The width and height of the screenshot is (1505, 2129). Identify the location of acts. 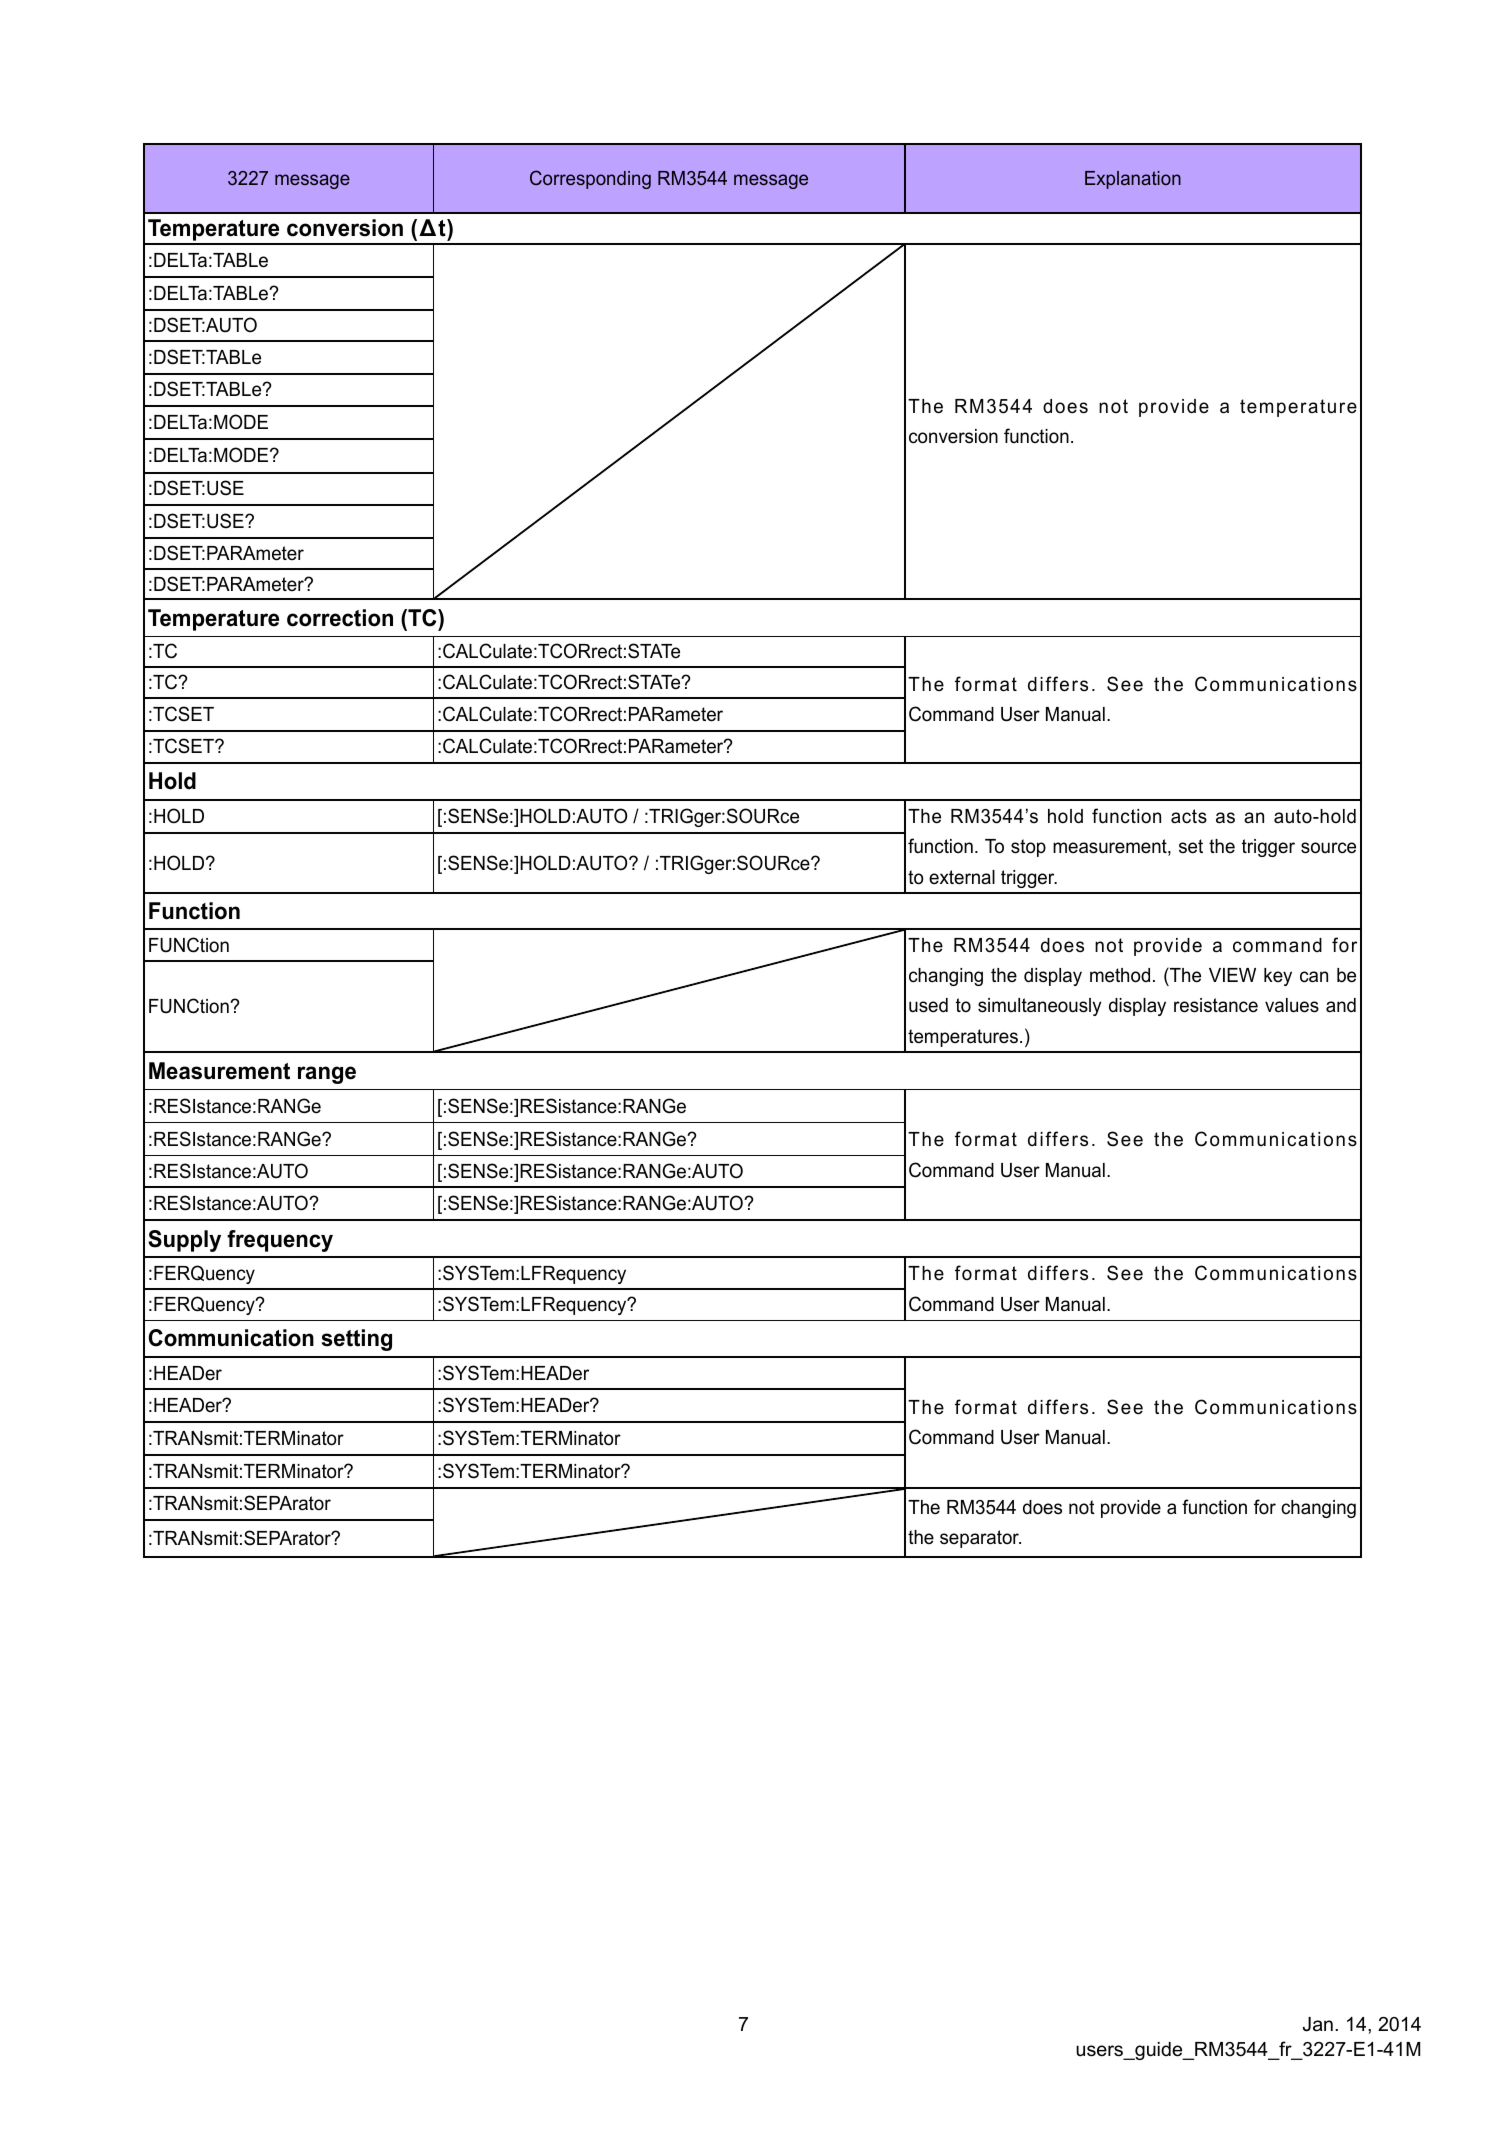
(1189, 816).
